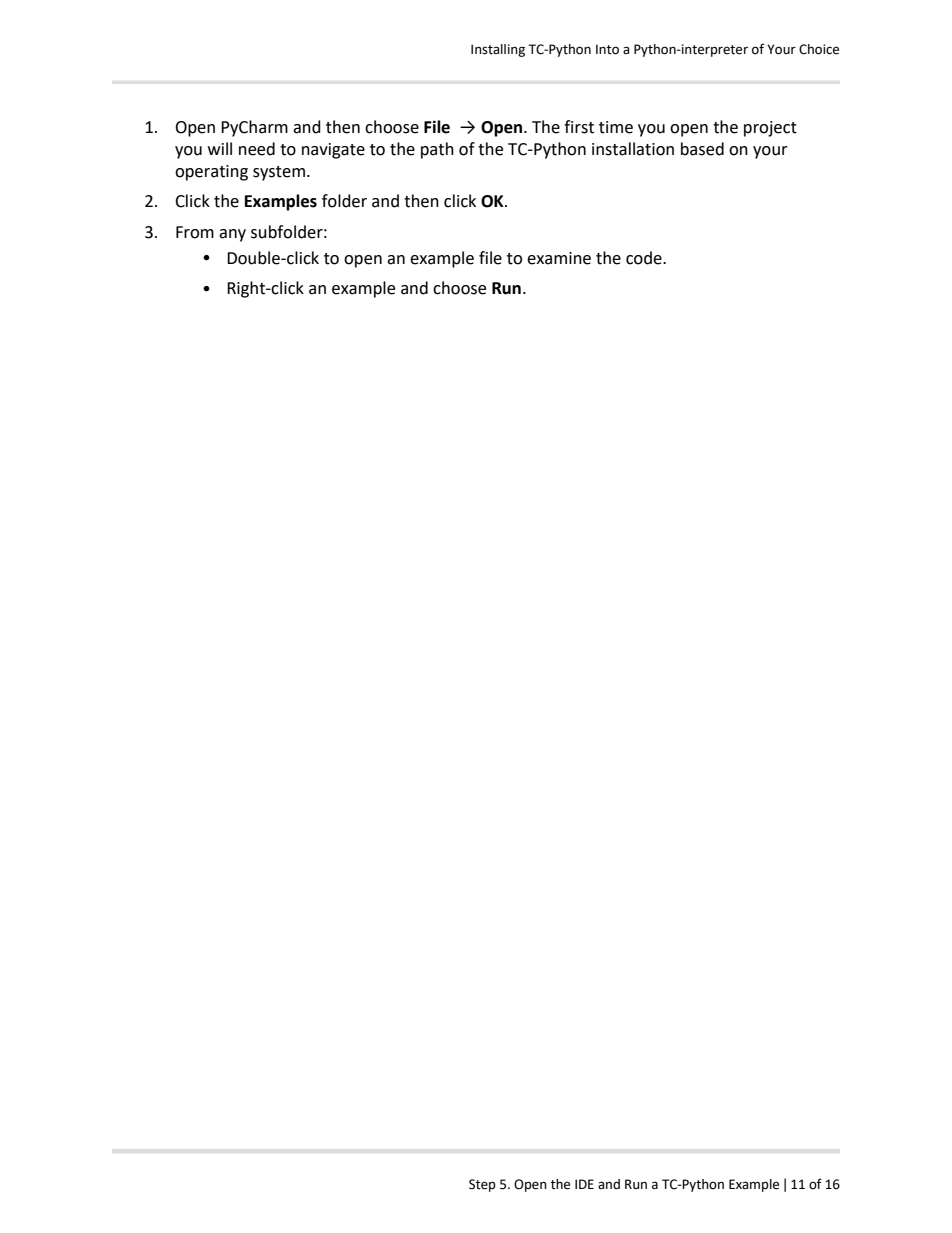 The image size is (952, 1233). Describe the element at coordinates (498, 50) in the screenshot. I see `Installing` at that location.
